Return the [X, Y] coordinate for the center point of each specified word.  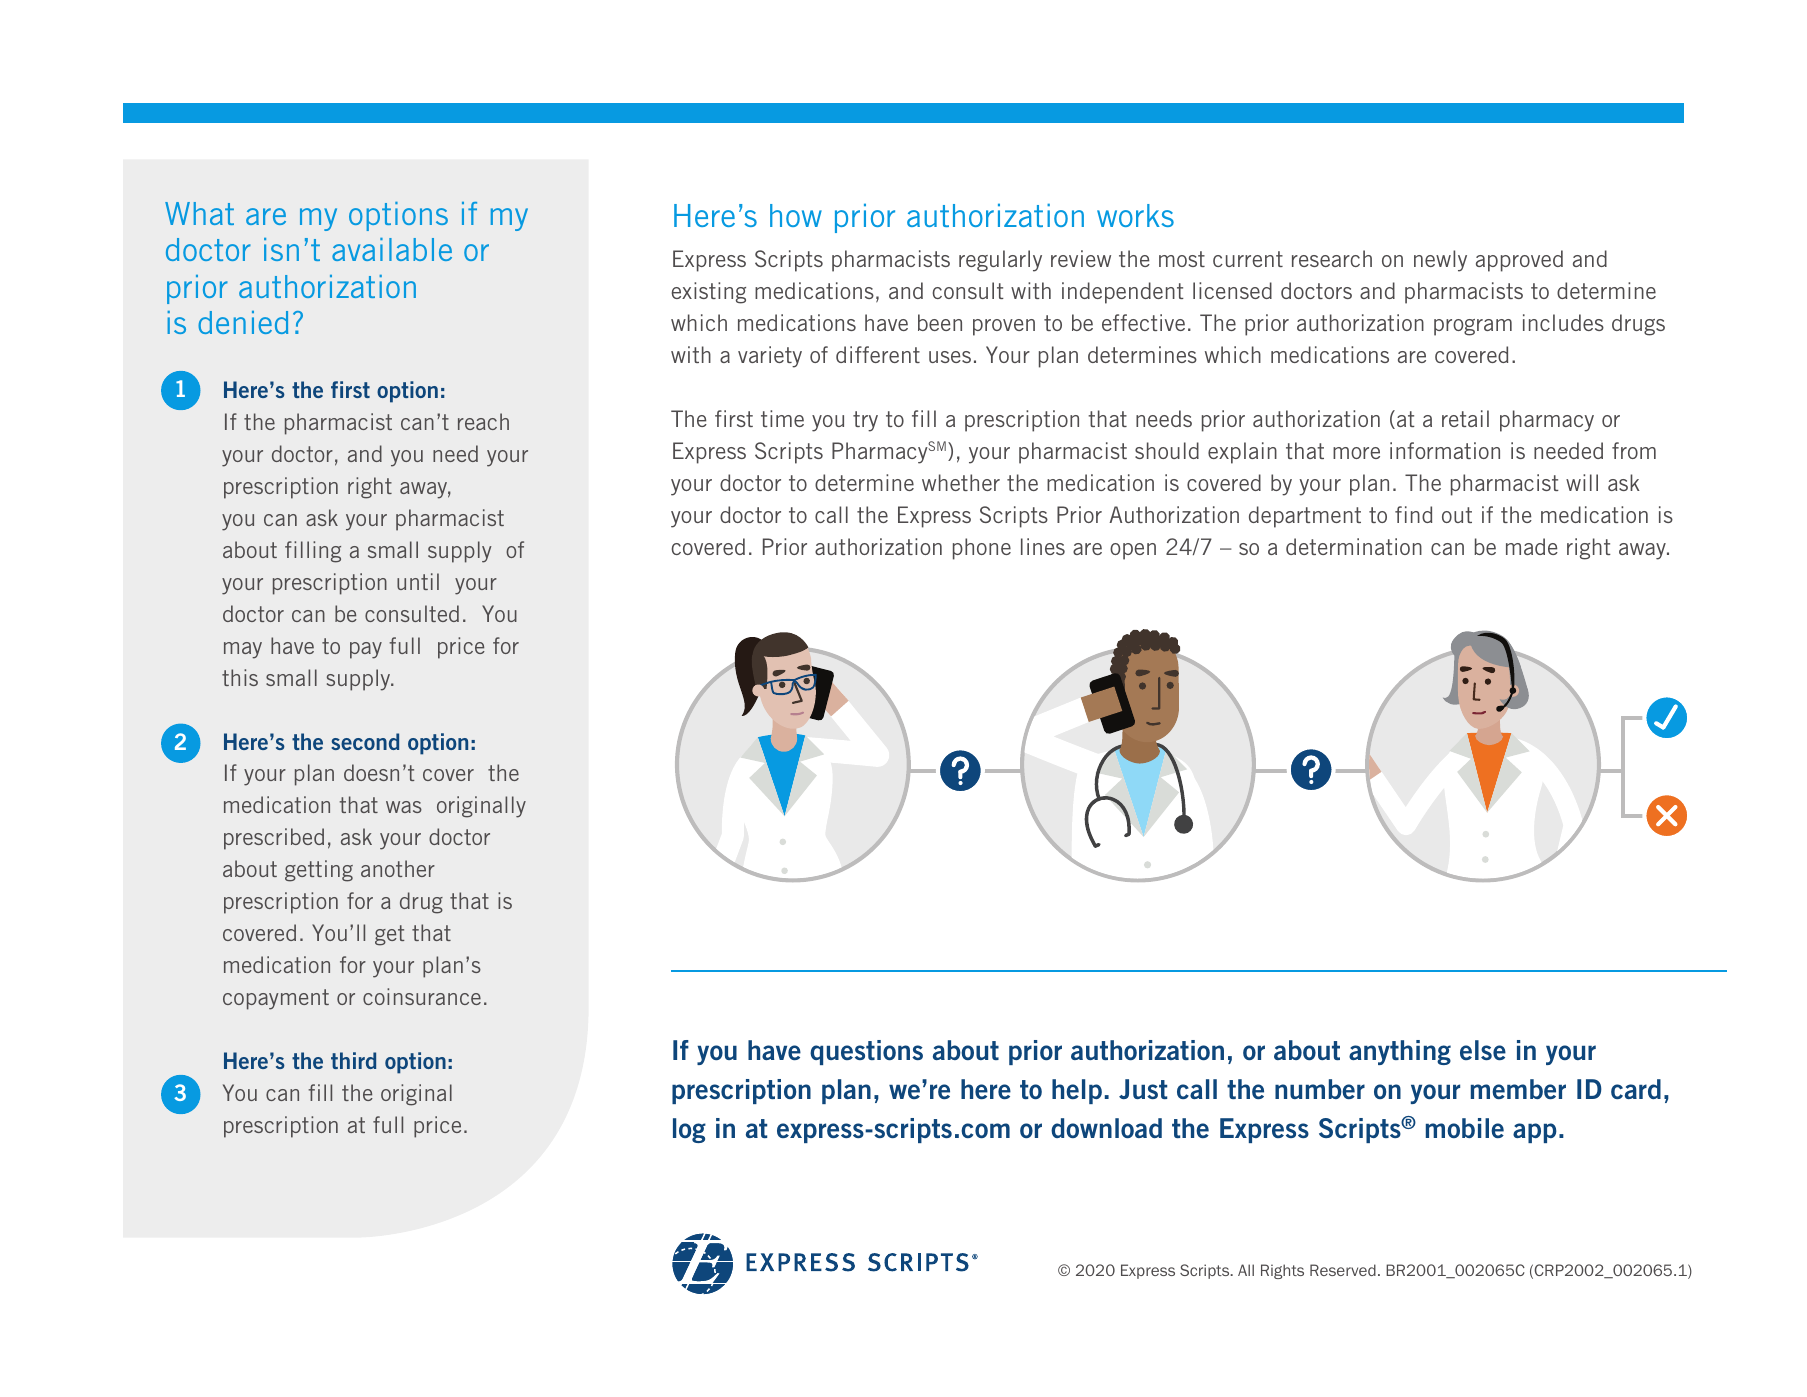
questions [866, 1052]
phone [982, 549]
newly [1440, 261]
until [418, 581]
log [689, 1130]
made [1532, 546]
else [1483, 1050]
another [398, 868]
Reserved [1343, 1270]
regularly [1000, 261]
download [1106, 1128]
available [392, 249]
